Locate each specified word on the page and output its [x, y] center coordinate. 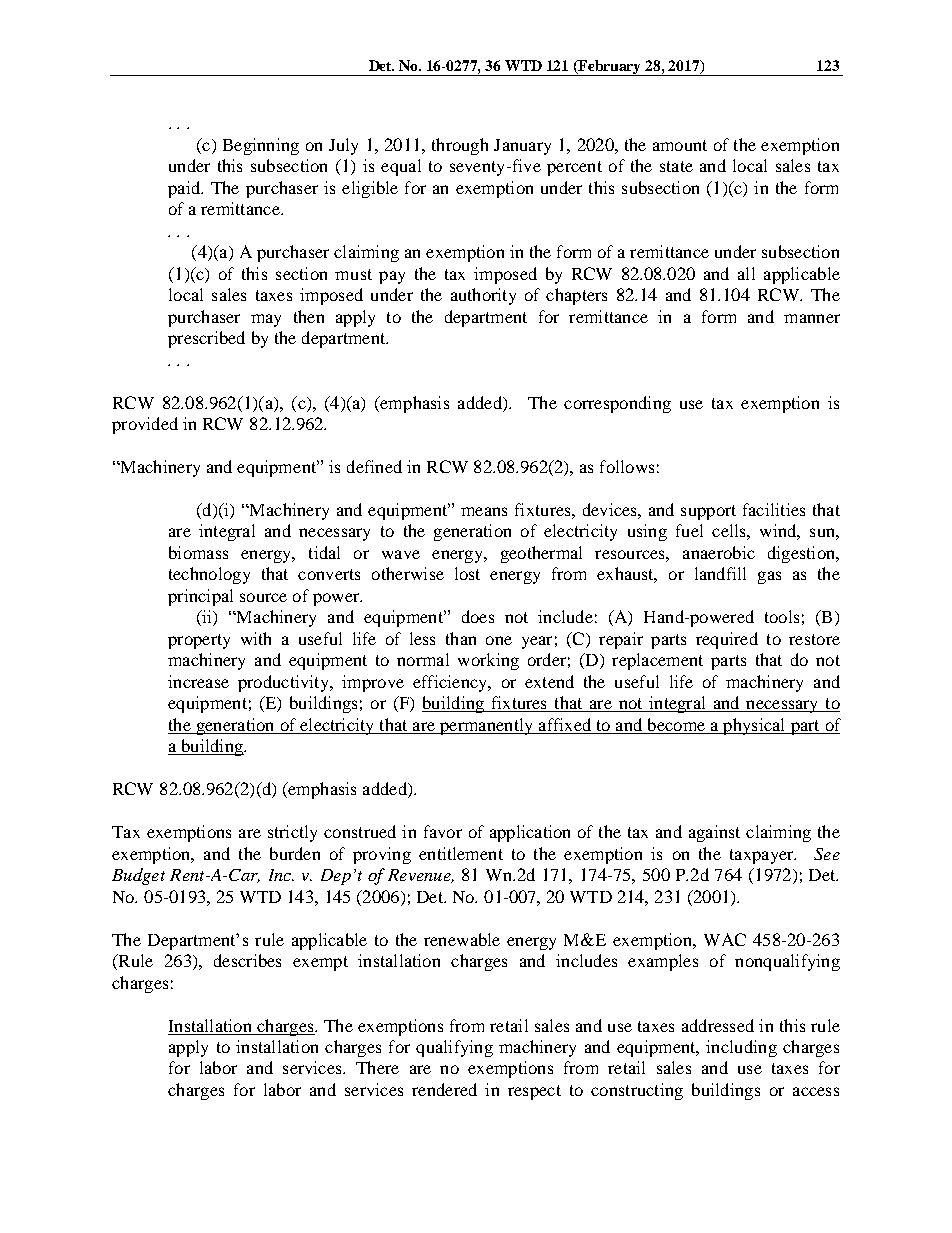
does [478, 616]
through [460, 146]
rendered [444, 1089]
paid [185, 189]
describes [247, 960]
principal [200, 597]
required [727, 640]
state [676, 166]
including [741, 1048]
